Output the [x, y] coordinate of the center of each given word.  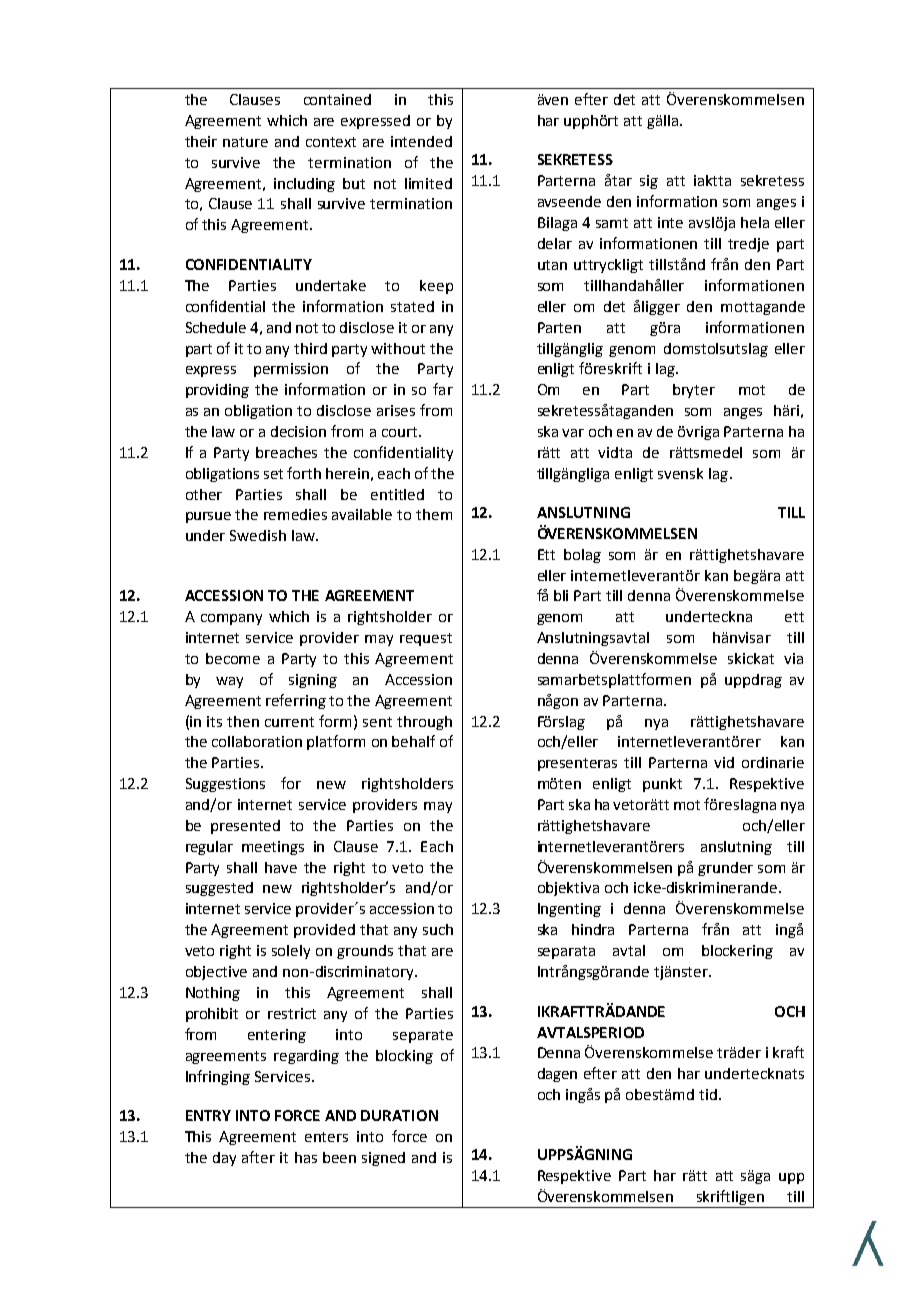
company [231, 619]
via [793, 658]
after [258, 1157]
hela [755, 222]
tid [708, 1094]
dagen [557, 1075]
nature [245, 142]
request [426, 639]
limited [428, 183]
